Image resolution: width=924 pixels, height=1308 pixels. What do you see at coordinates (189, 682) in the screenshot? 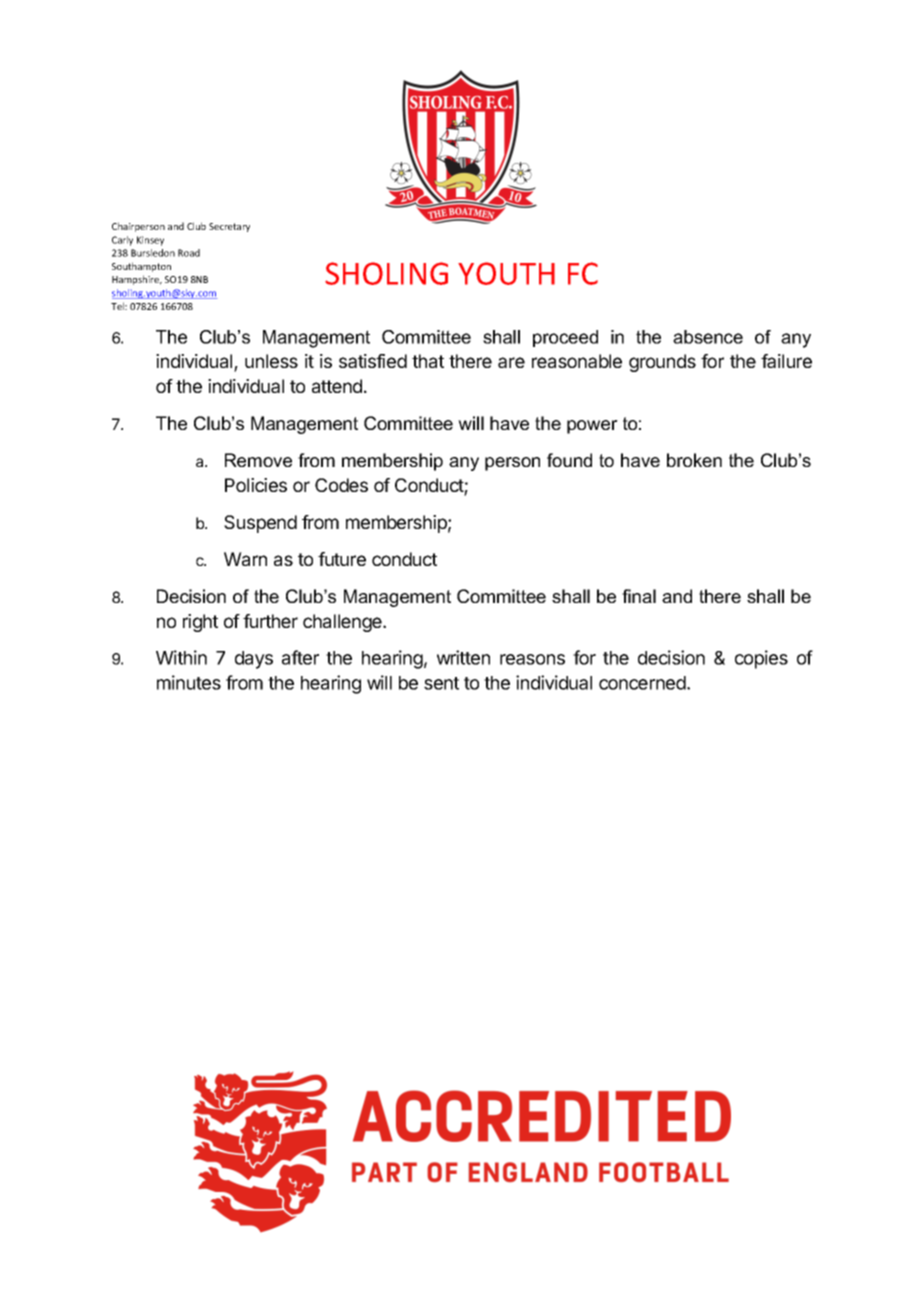
I see `minutes` at bounding box center [189, 682].
